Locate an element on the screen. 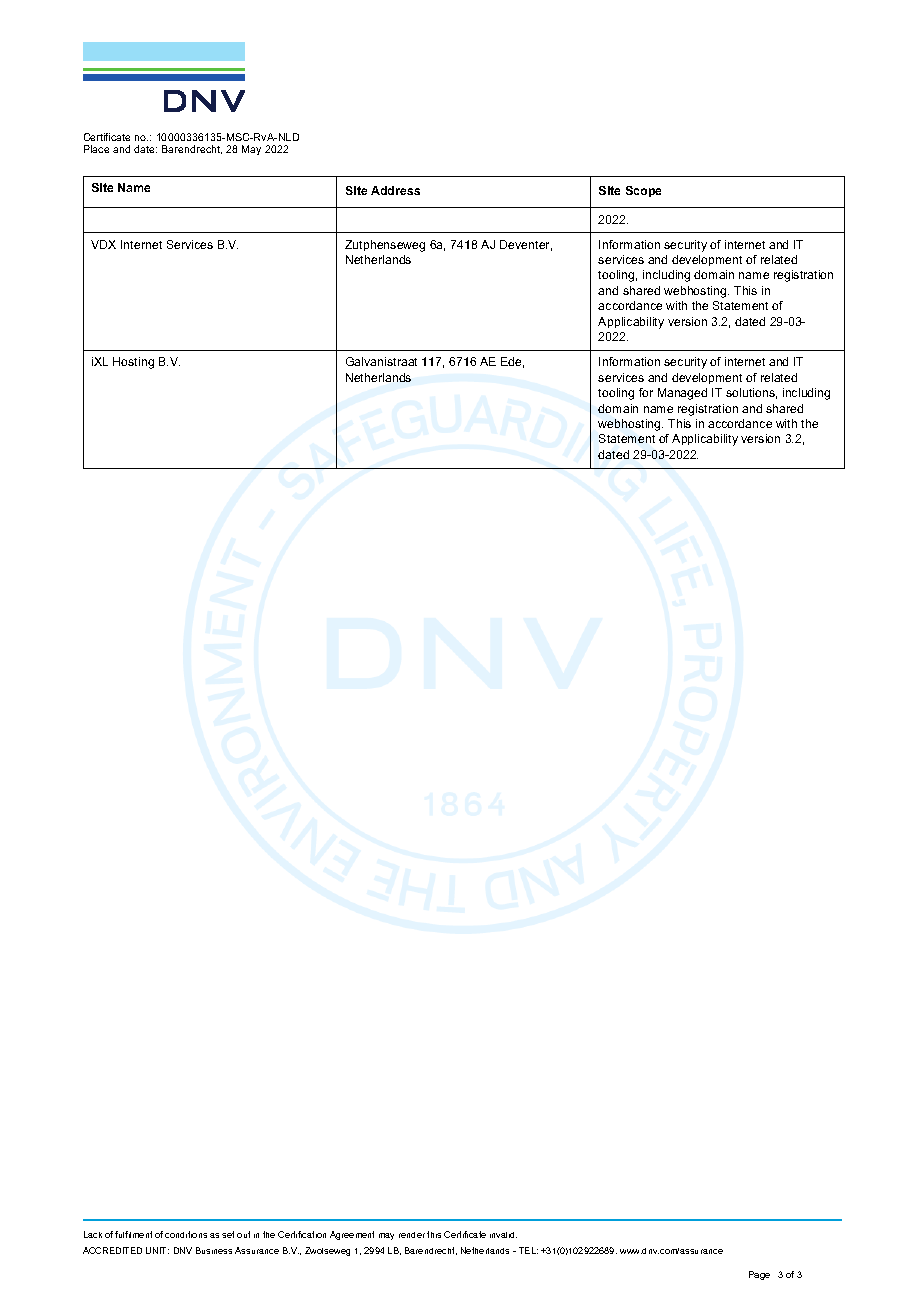 Image resolution: width=924 pixels, height=1308 pixels. Scope is located at coordinates (643, 191).
